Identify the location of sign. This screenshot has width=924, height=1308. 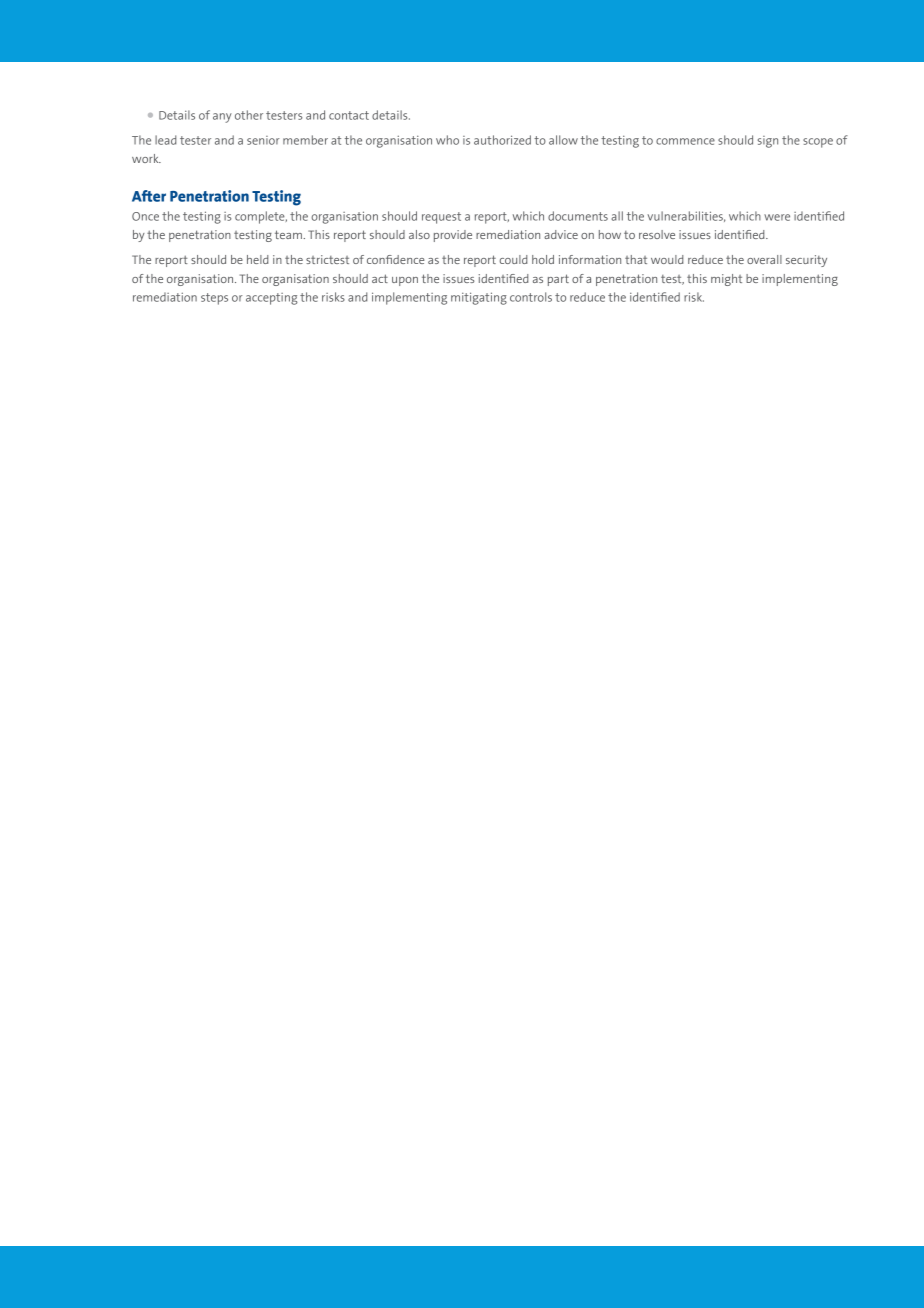
(768, 142).
